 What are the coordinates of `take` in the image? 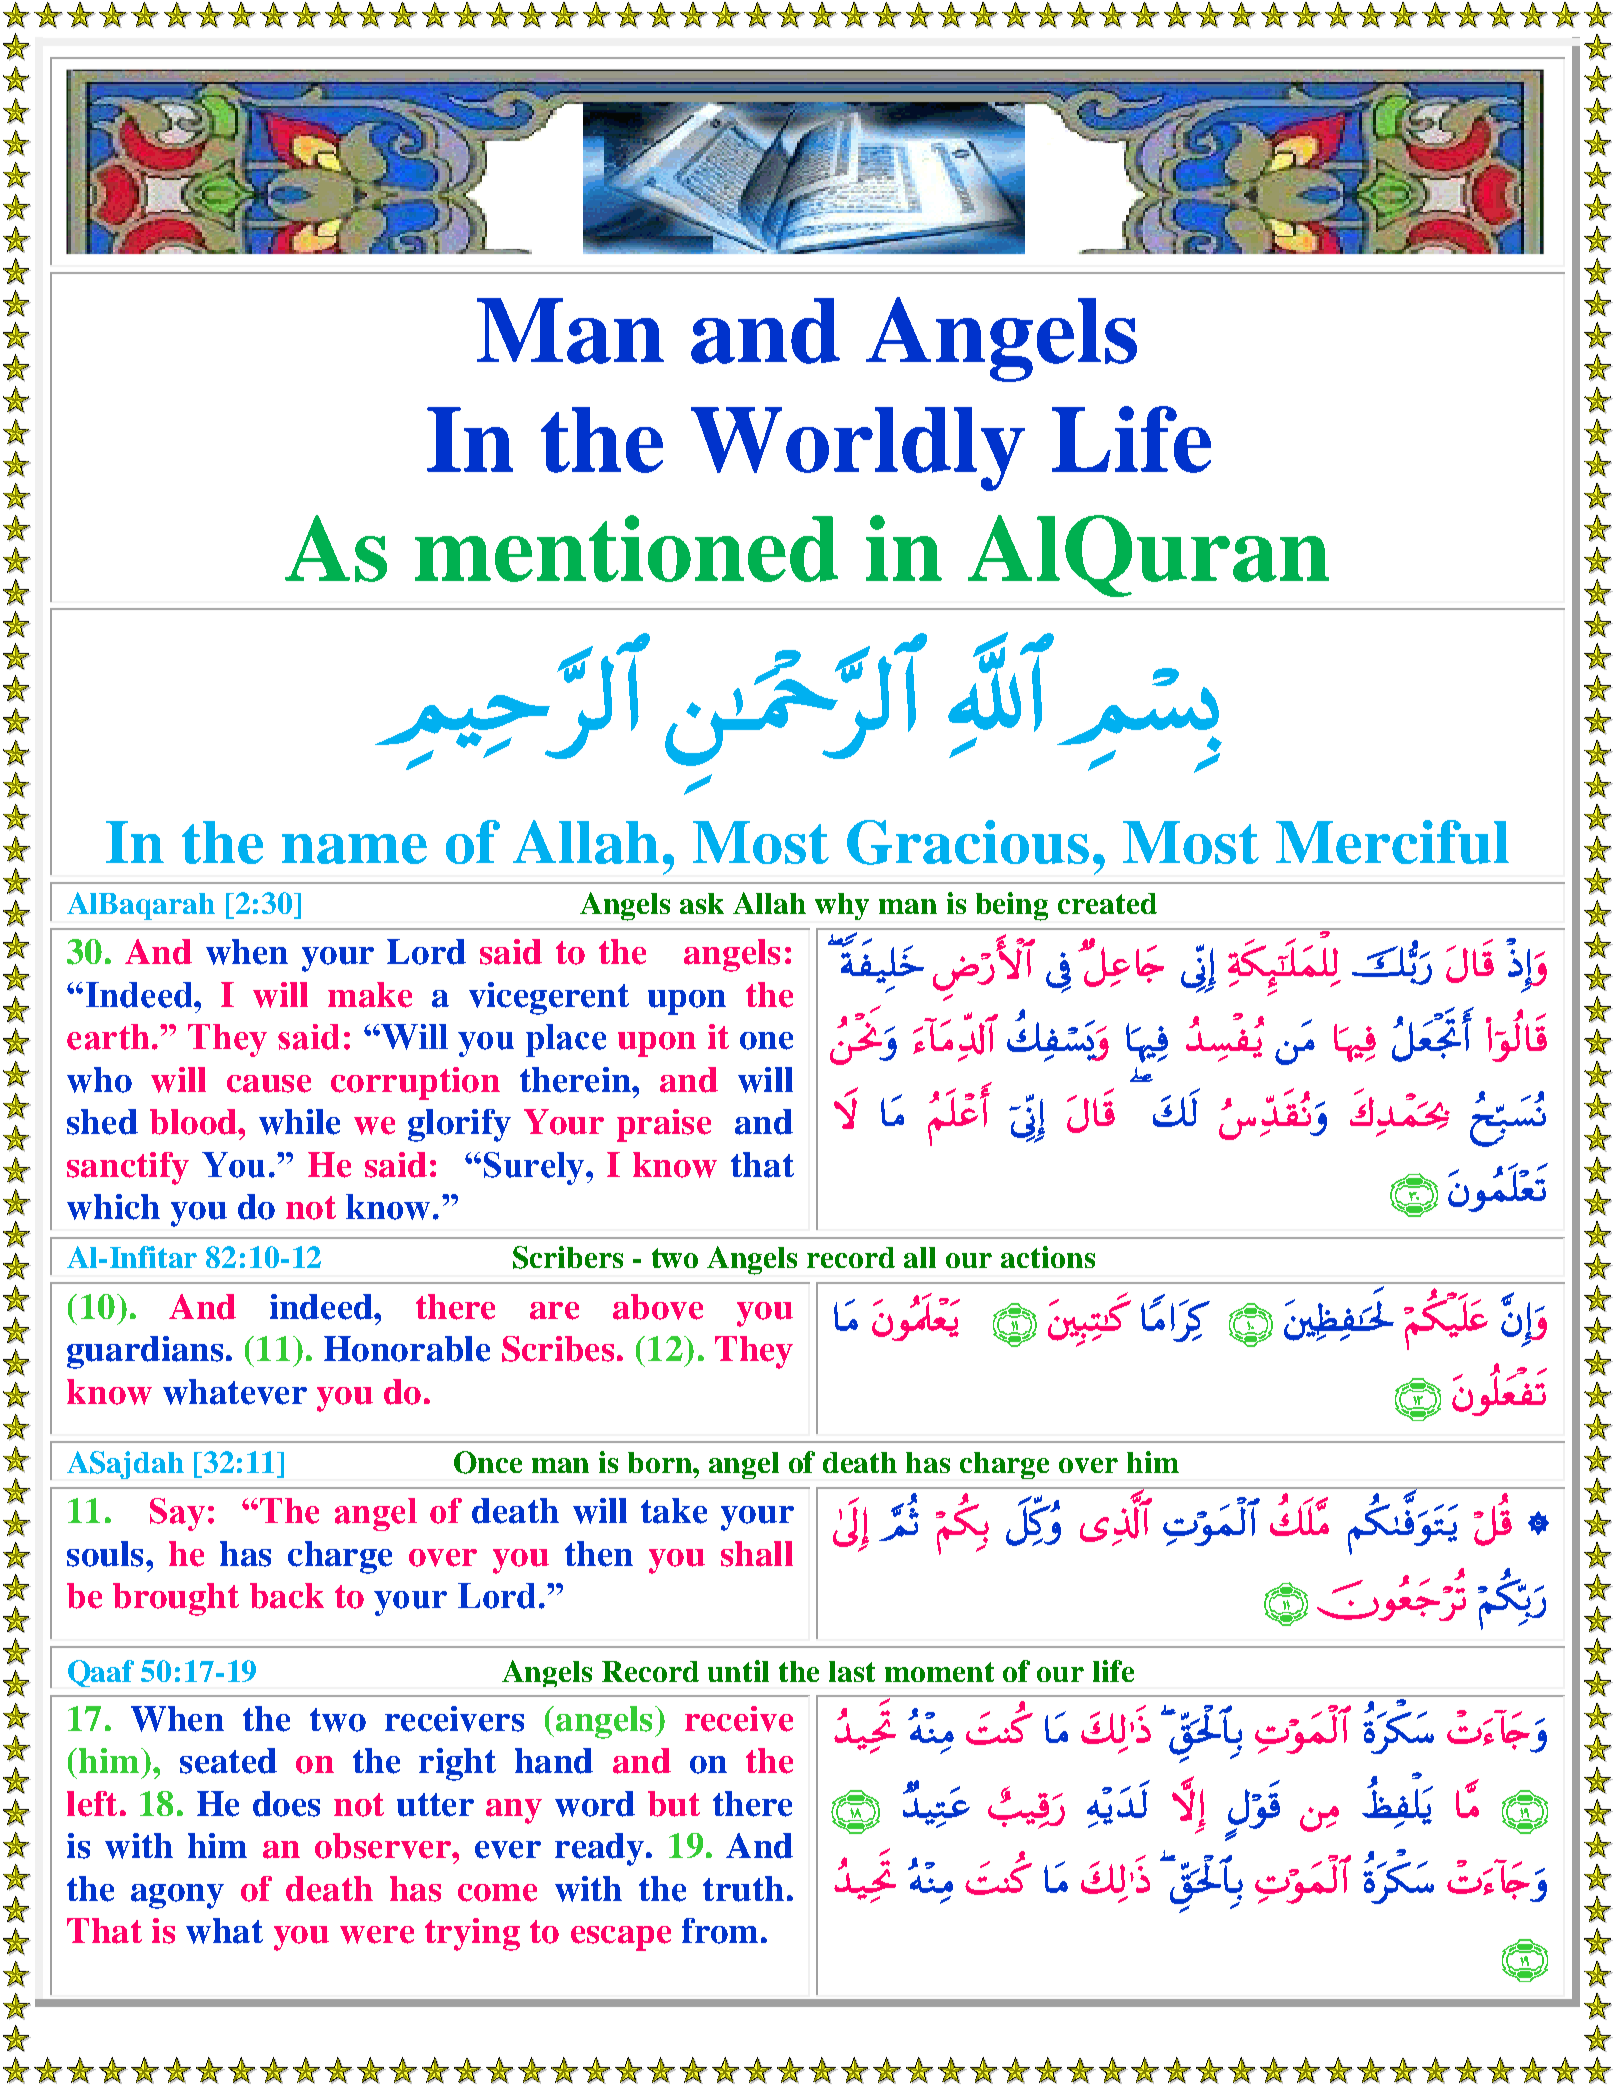 It's located at (674, 1511).
